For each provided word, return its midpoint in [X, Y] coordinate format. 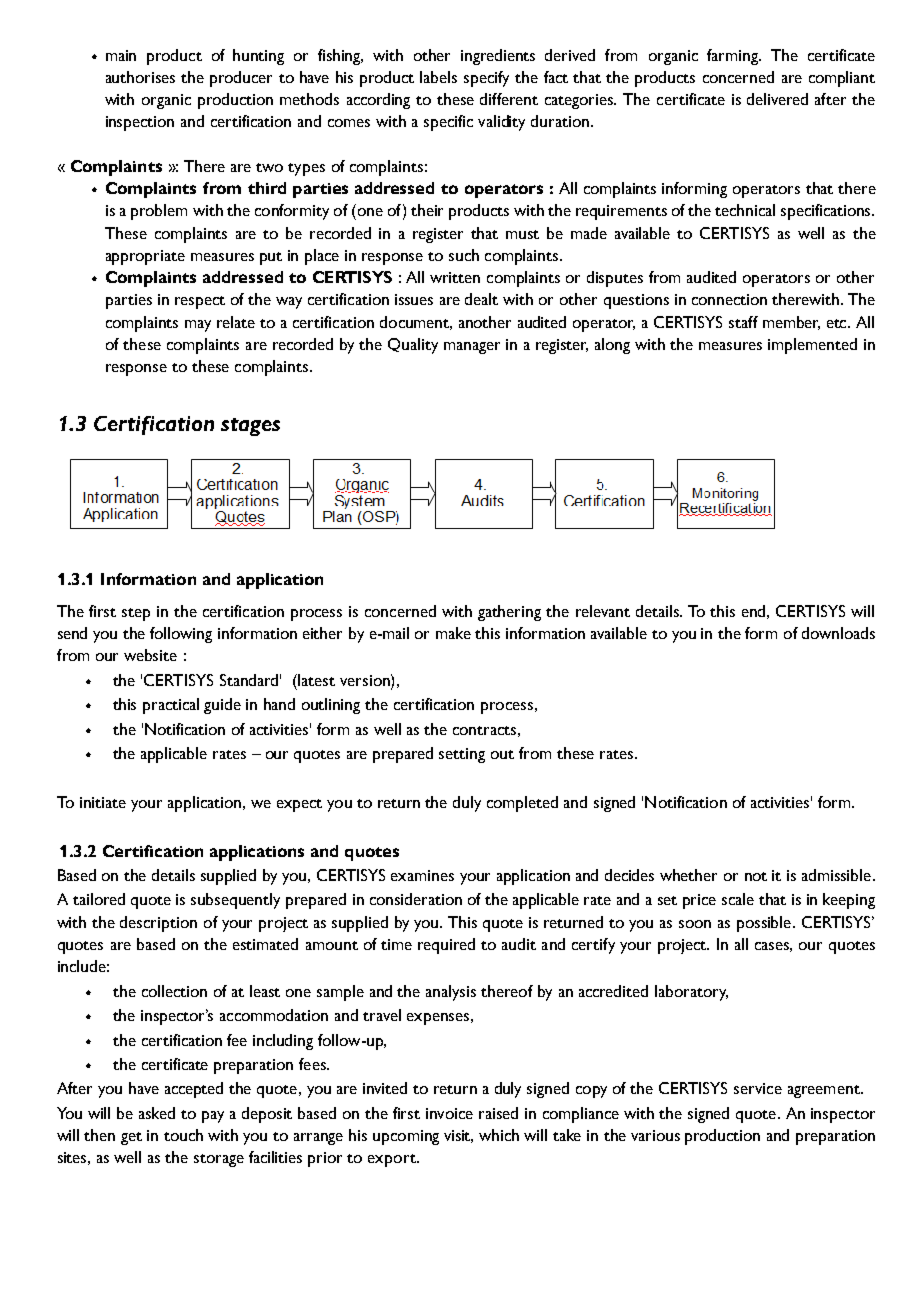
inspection [140, 123]
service [758, 1088]
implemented [812, 346]
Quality [413, 346]
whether [688, 875]
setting [462, 755]
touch [183, 1135]
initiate [103, 802]
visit [458, 1136]
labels [438, 77]
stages [250, 427]
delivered [777, 99]
